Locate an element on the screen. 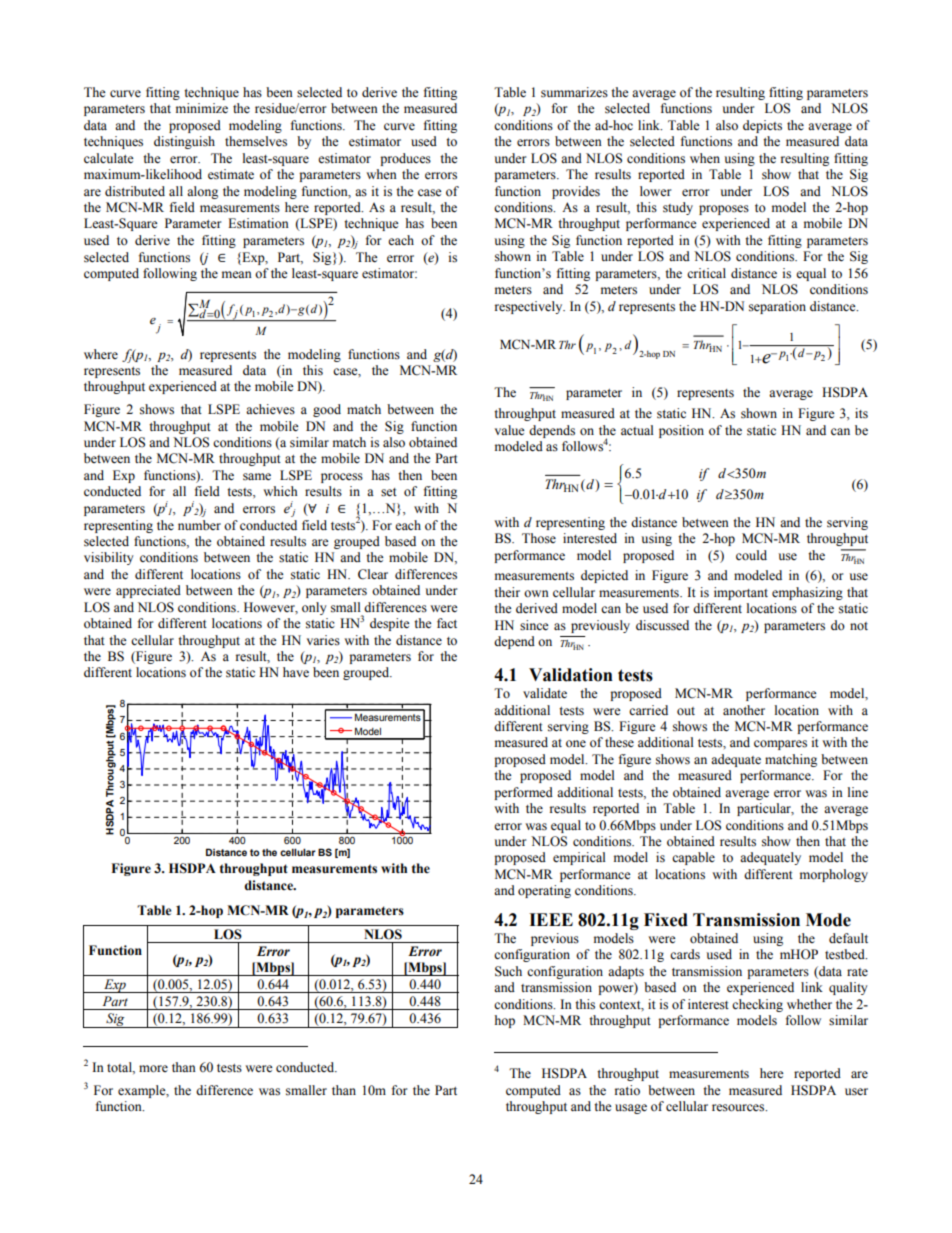 The height and width of the screenshot is (1233, 952). resources is located at coordinates (739, 1108).
